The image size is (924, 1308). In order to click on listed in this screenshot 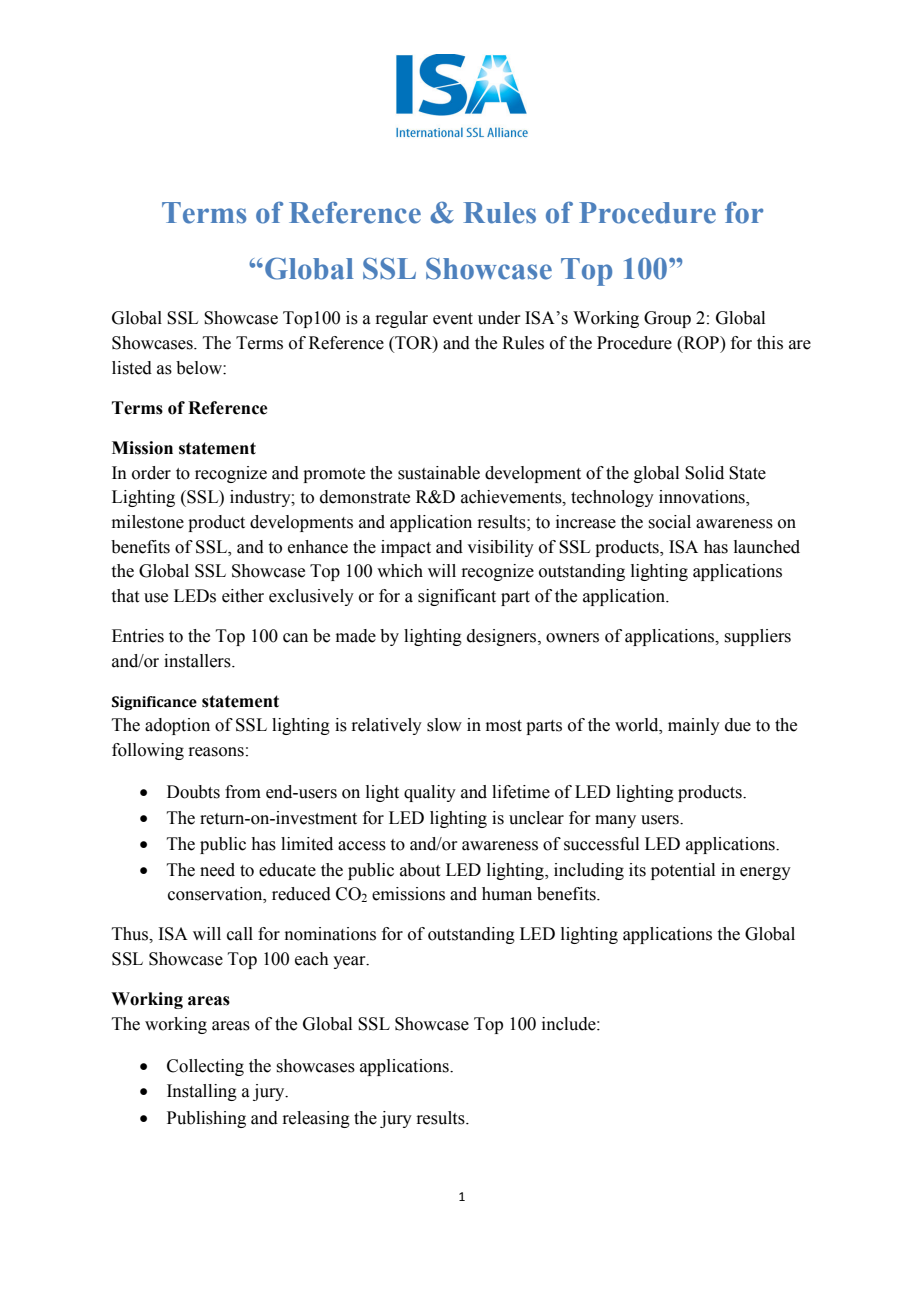, I will do `click(132, 368)`.
